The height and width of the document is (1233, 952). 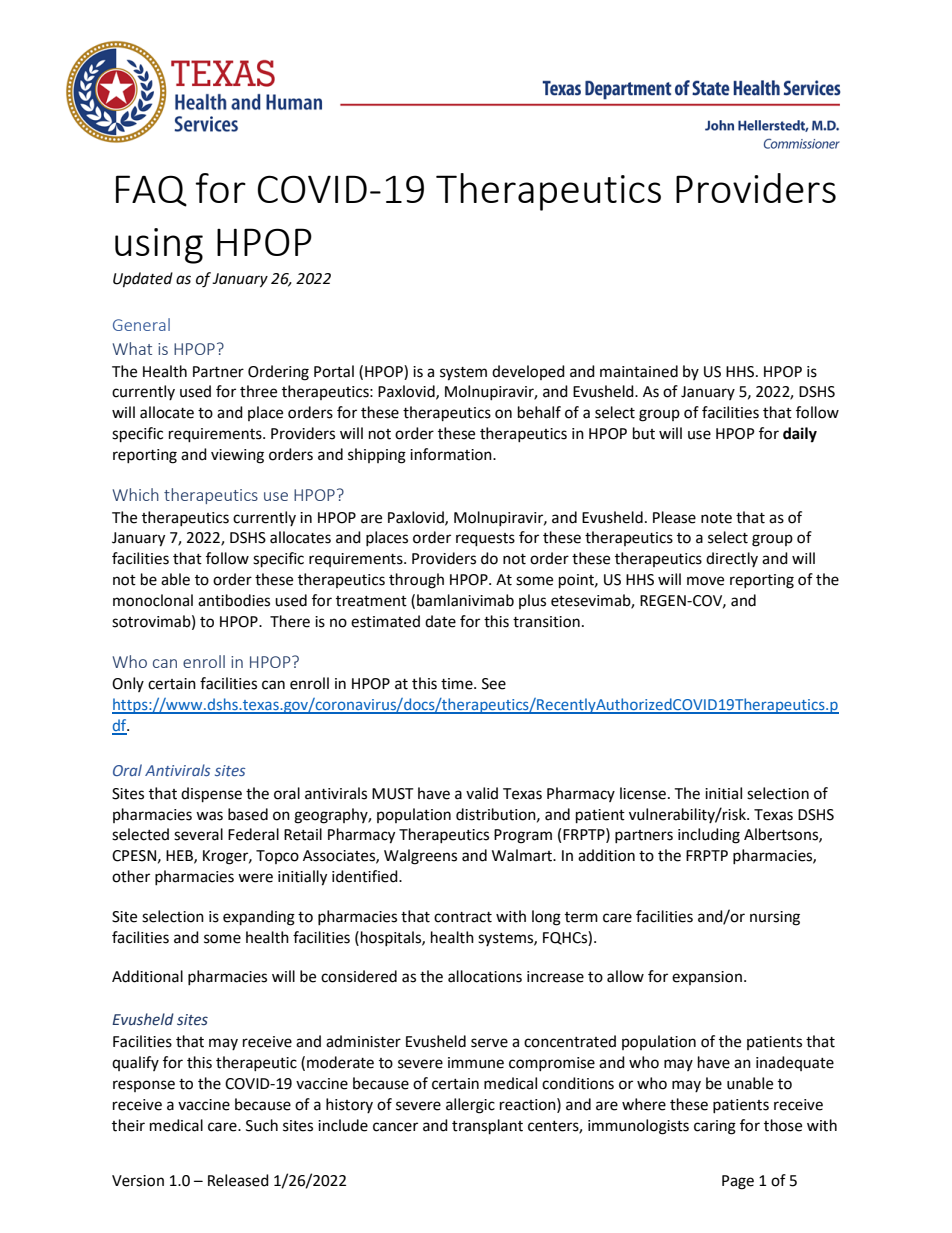 I want to click on move, so click(x=705, y=581).
